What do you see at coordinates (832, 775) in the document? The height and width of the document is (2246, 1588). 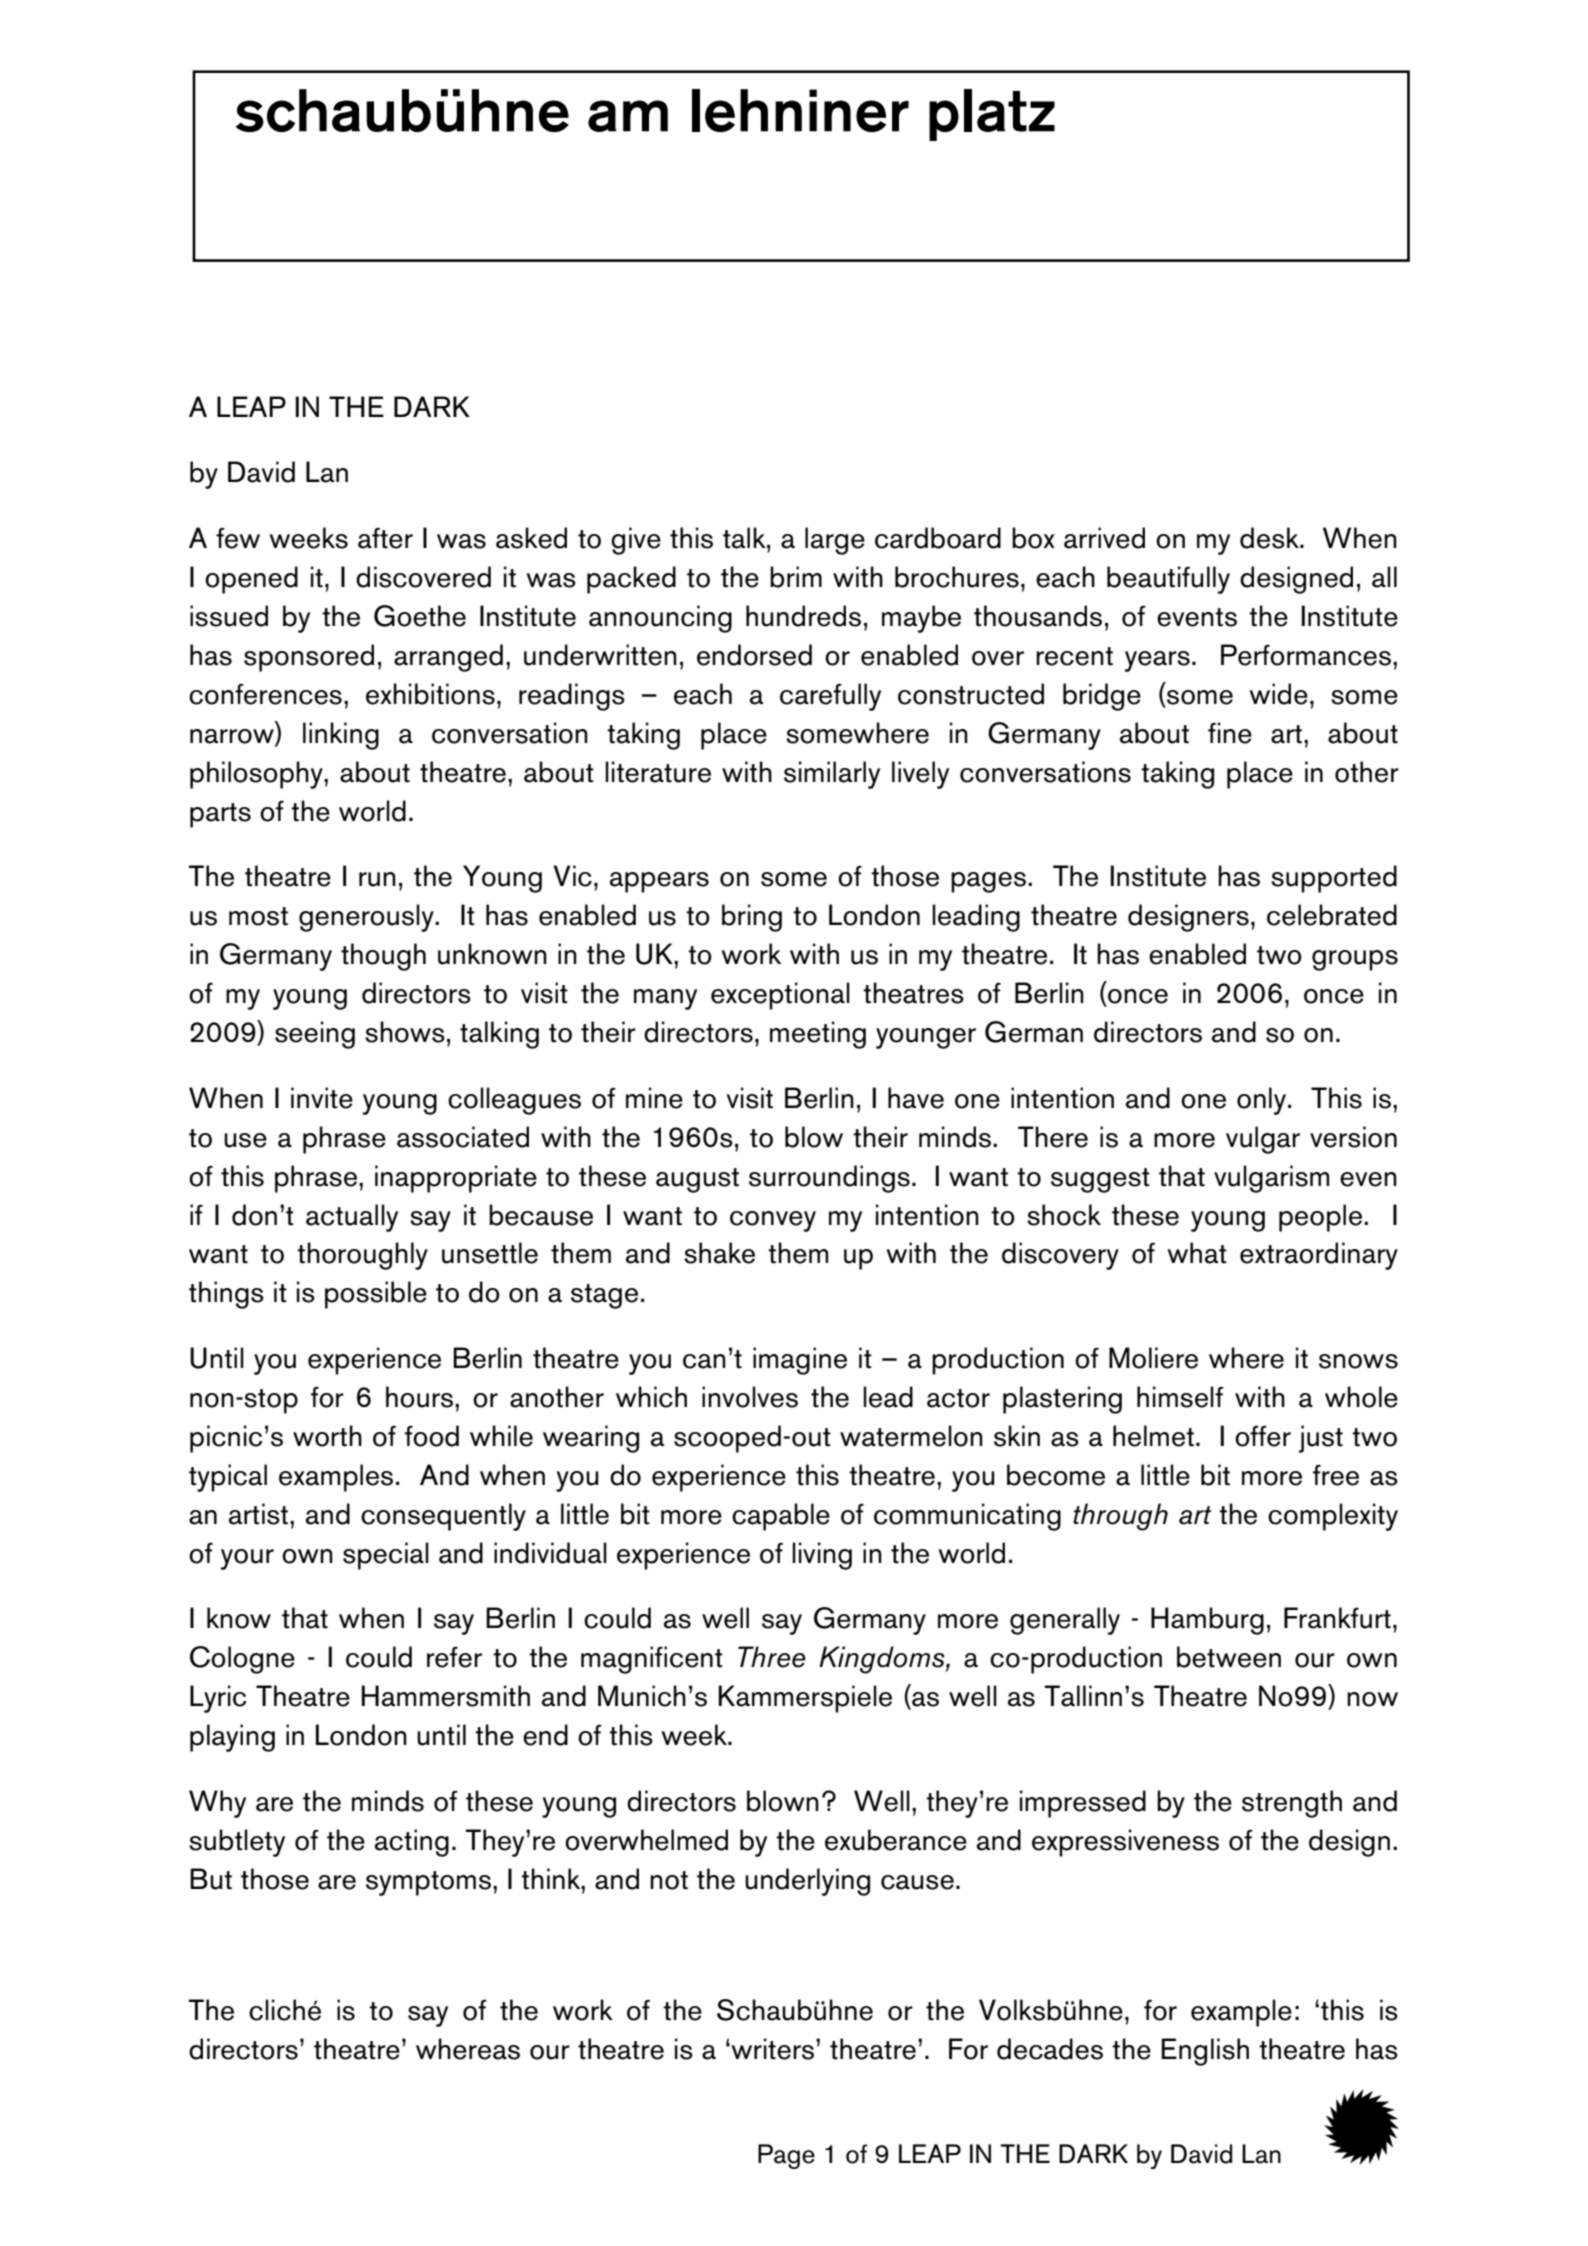 I see `similarly` at bounding box center [832, 775].
